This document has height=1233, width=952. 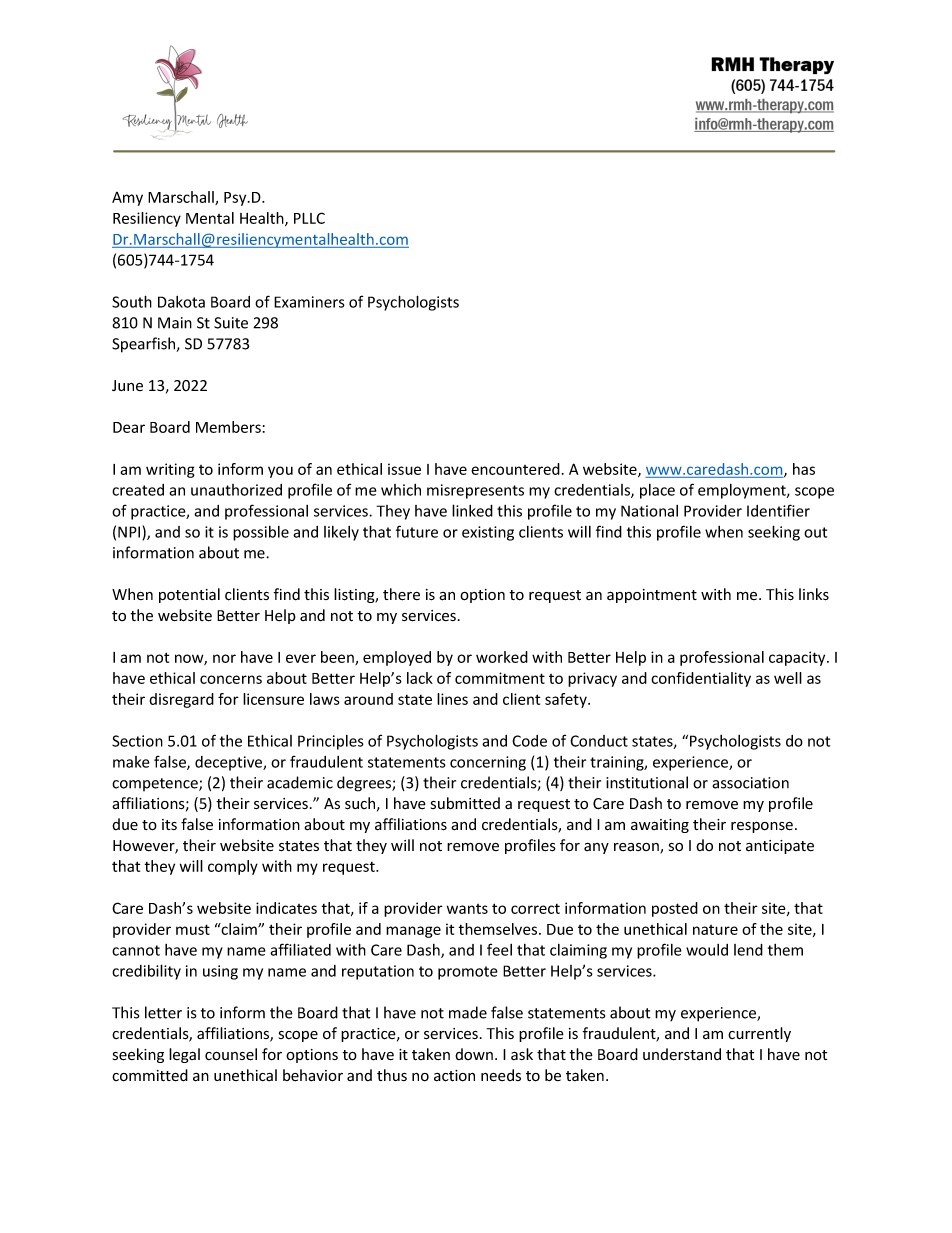 What do you see at coordinates (804, 469) in the document?
I see `has` at bounding box center [804, 469].
